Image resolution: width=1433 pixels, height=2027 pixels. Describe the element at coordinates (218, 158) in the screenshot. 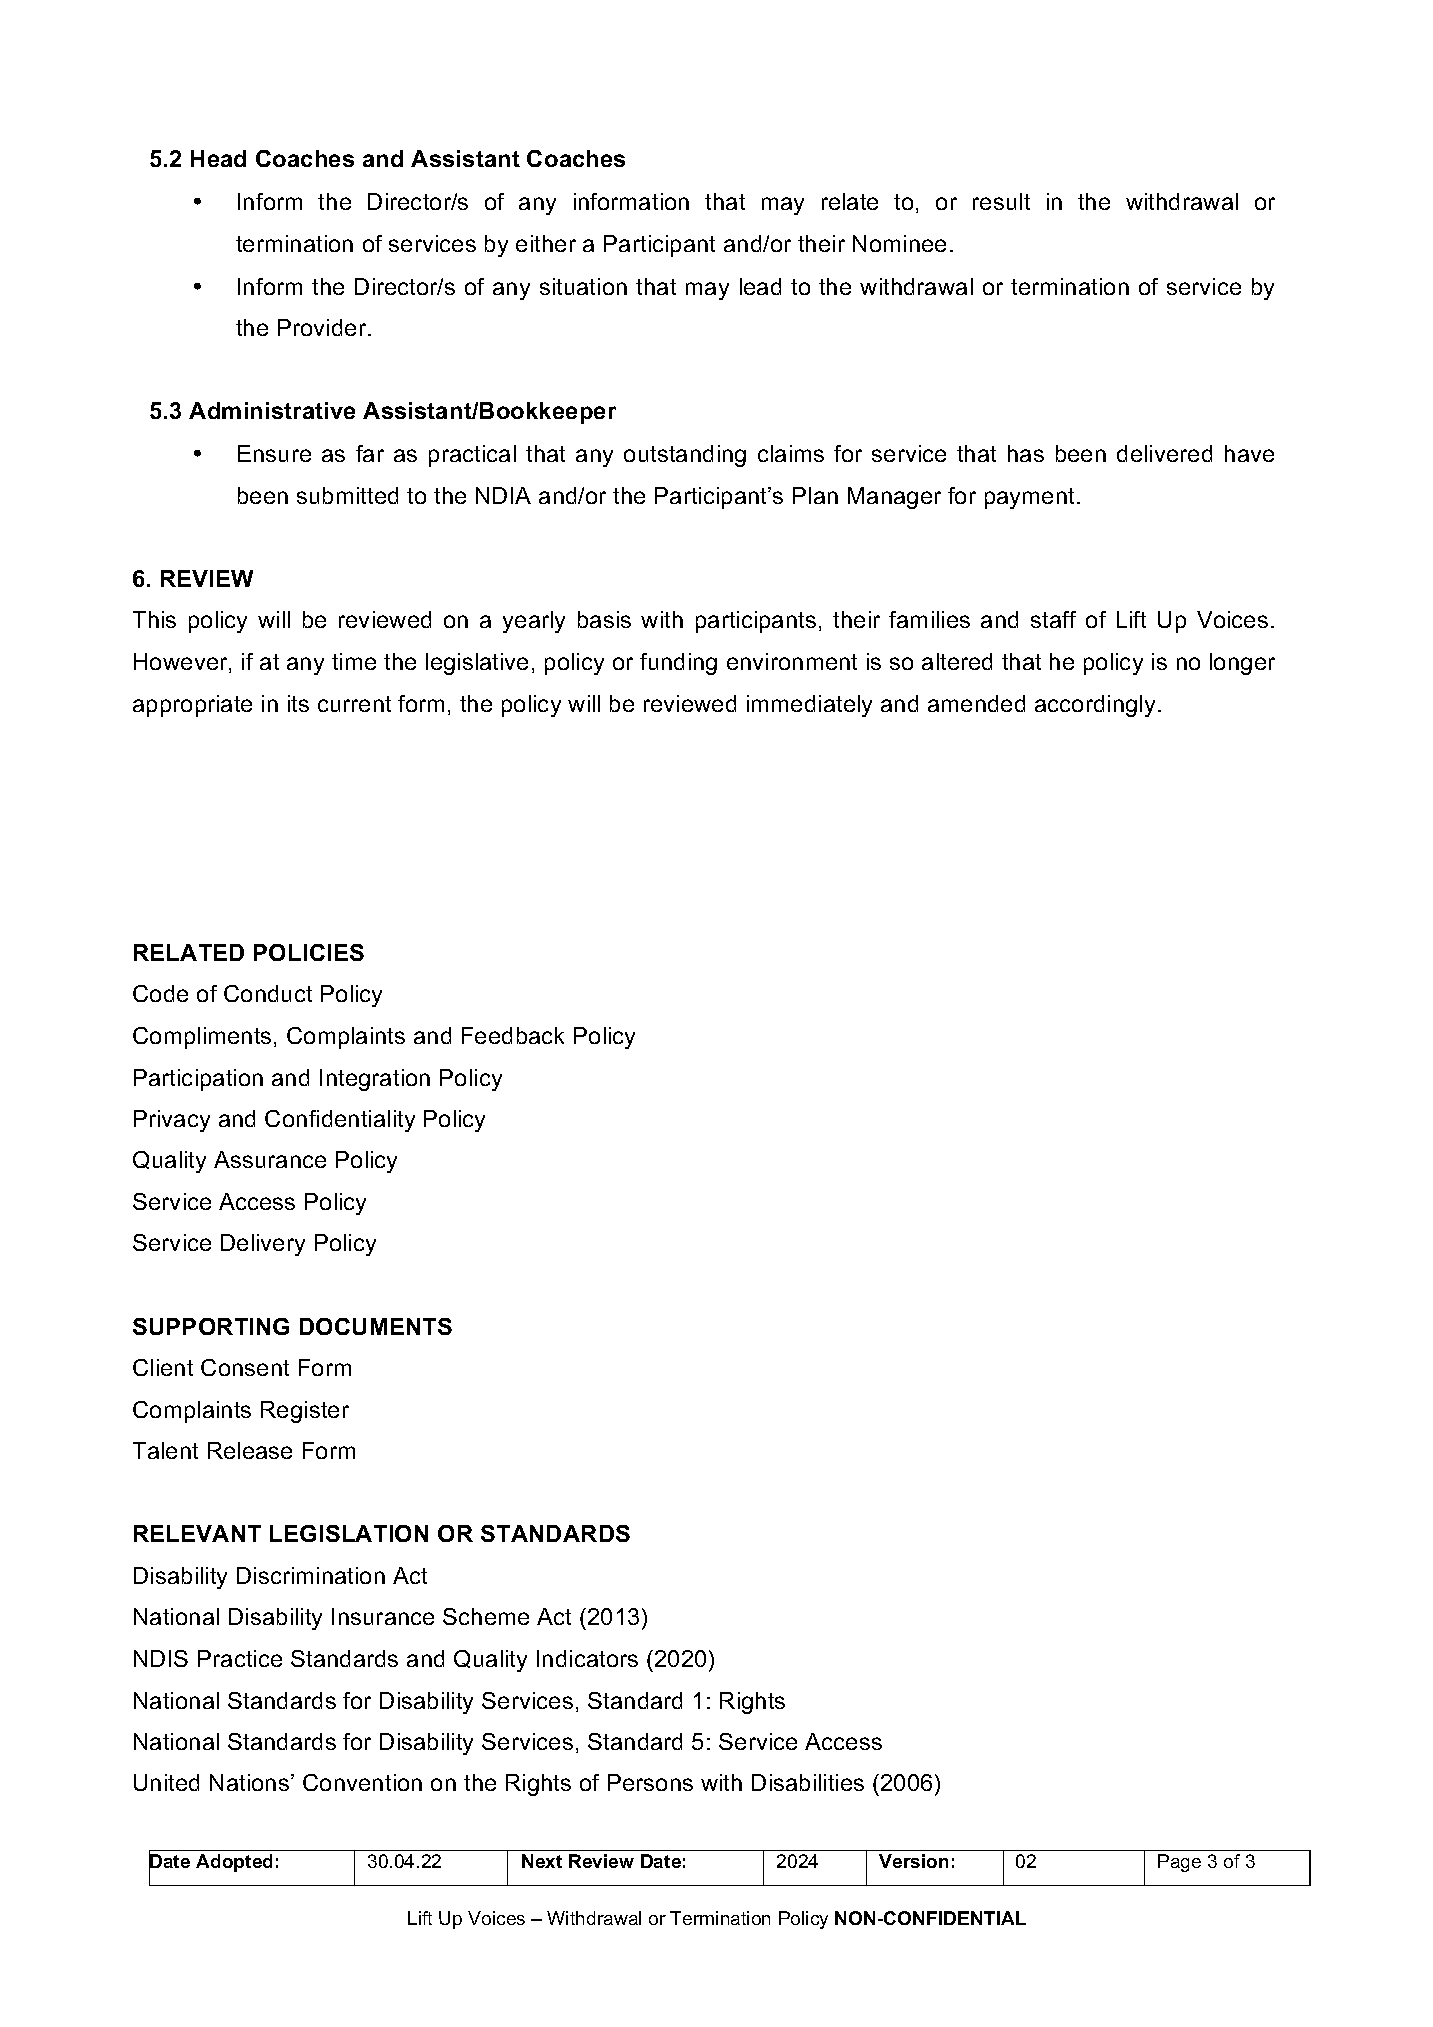

I see `Head` at that location.
